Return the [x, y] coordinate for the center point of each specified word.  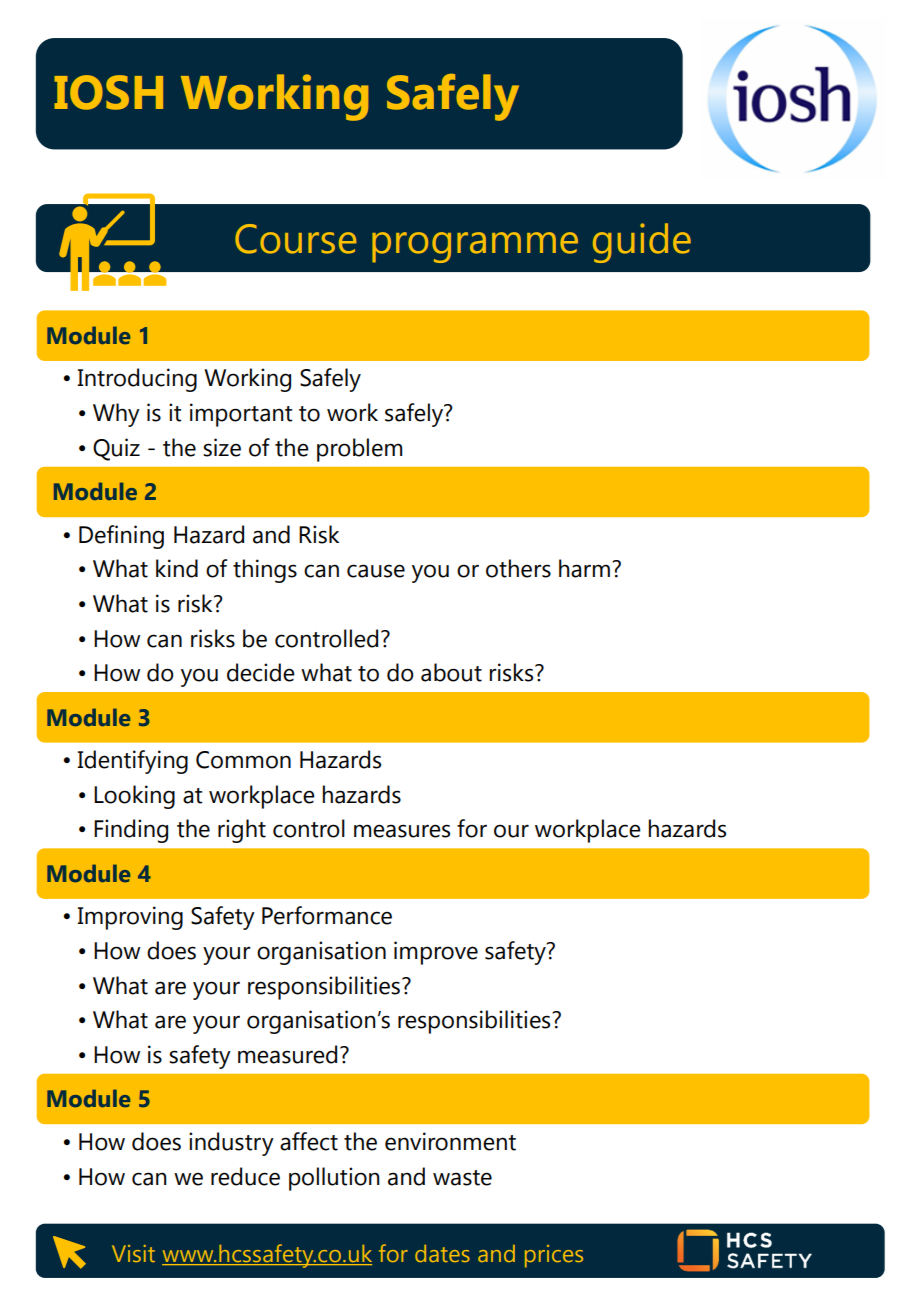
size [222, 447]
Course [296, 239]
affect [309, 1141]
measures [402, 831]
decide [261, 672]
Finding [131, 831]
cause [376, 571]
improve [436, 953]
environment [450, 1141]
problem [359, 450]
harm [584, 568]
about [451, 672]
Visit [133, 1253]
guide [642, 243]
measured [287, 1054]
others [518, 568]
